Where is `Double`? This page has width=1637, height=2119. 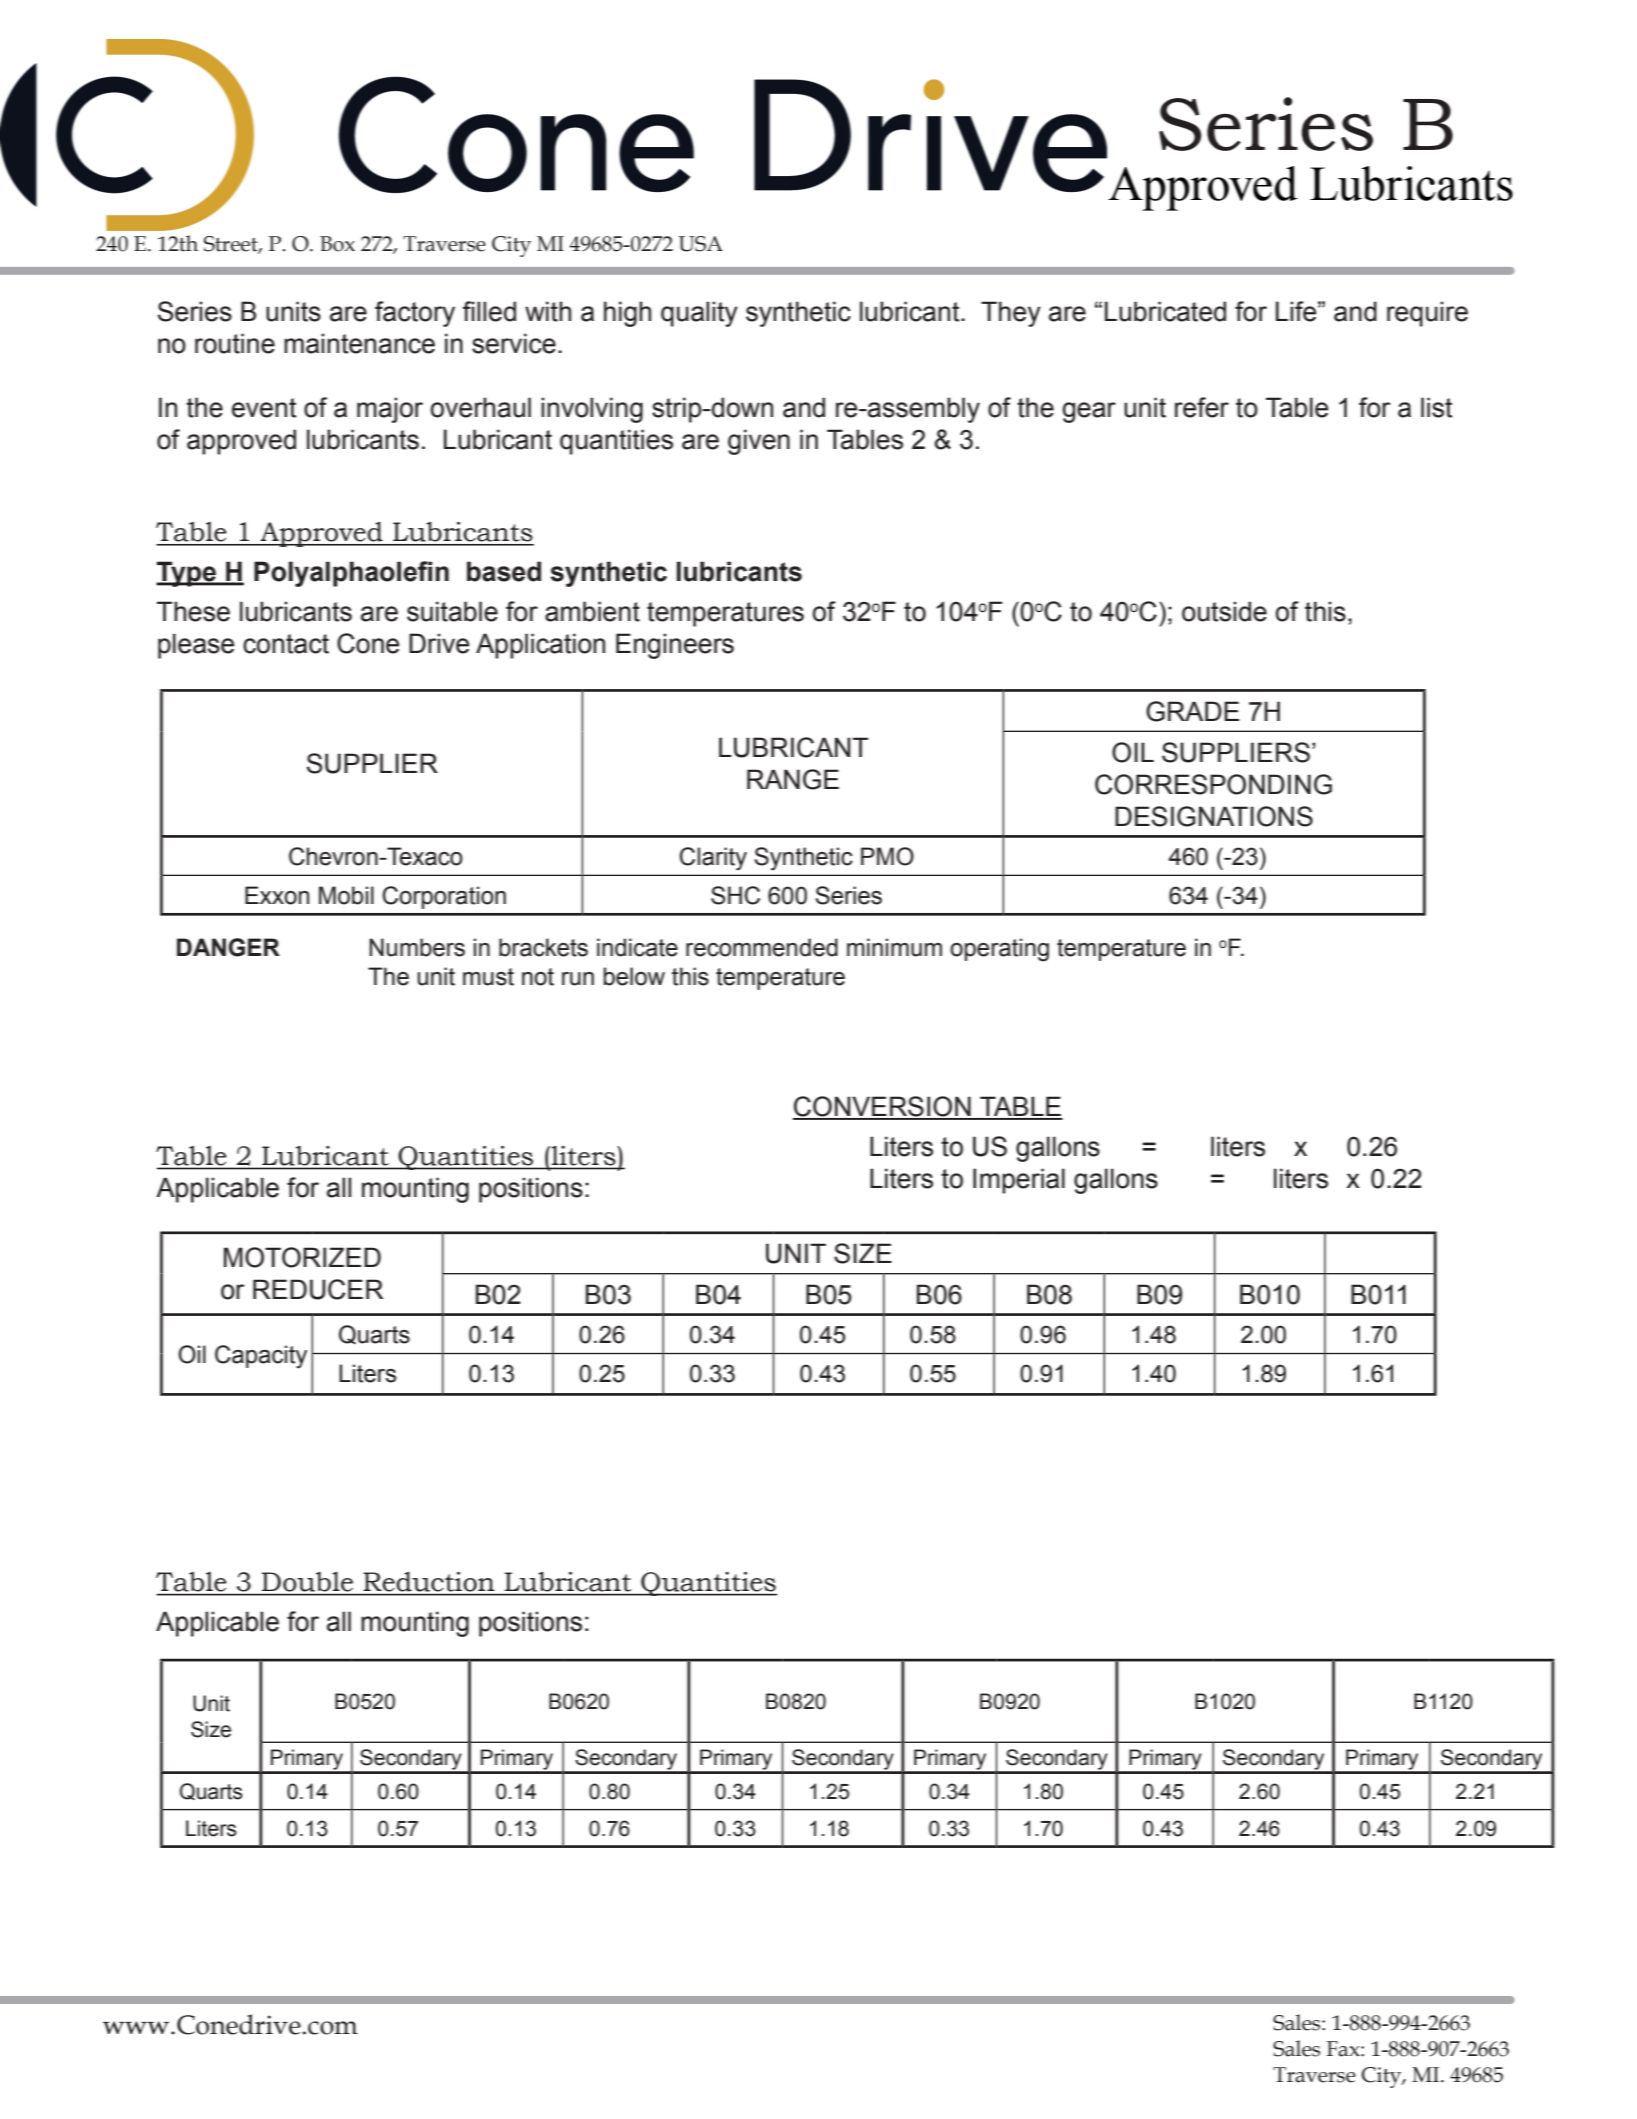
Double is located at coordinates (307, 1582).
